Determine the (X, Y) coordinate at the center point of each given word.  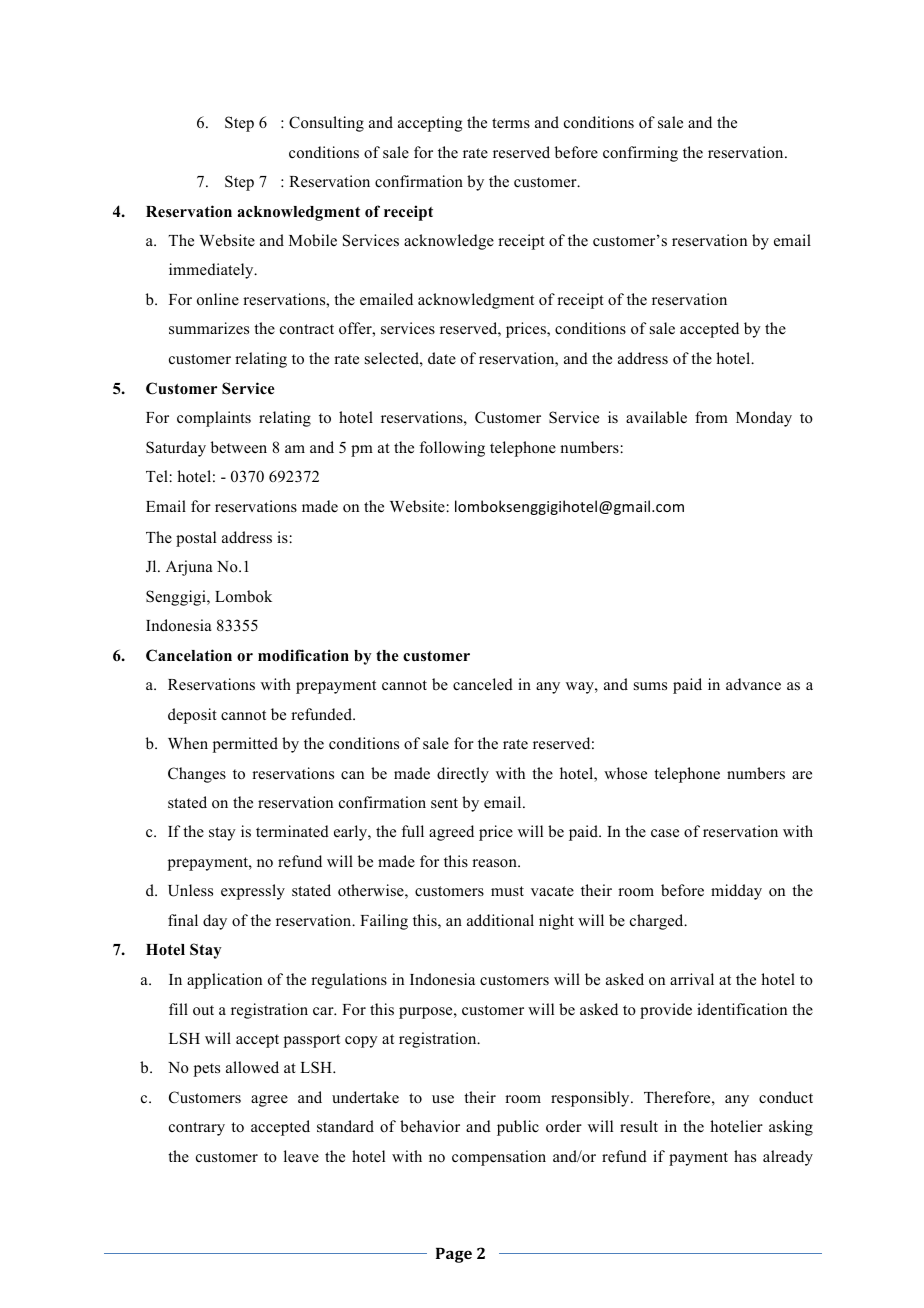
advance (753, 684)
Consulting (326, 124)
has (745, 1156)
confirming (640, 154)
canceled (483, 684)
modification (303, 655)
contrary (197, 1129)
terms (511, 123)
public (518, 1128)
